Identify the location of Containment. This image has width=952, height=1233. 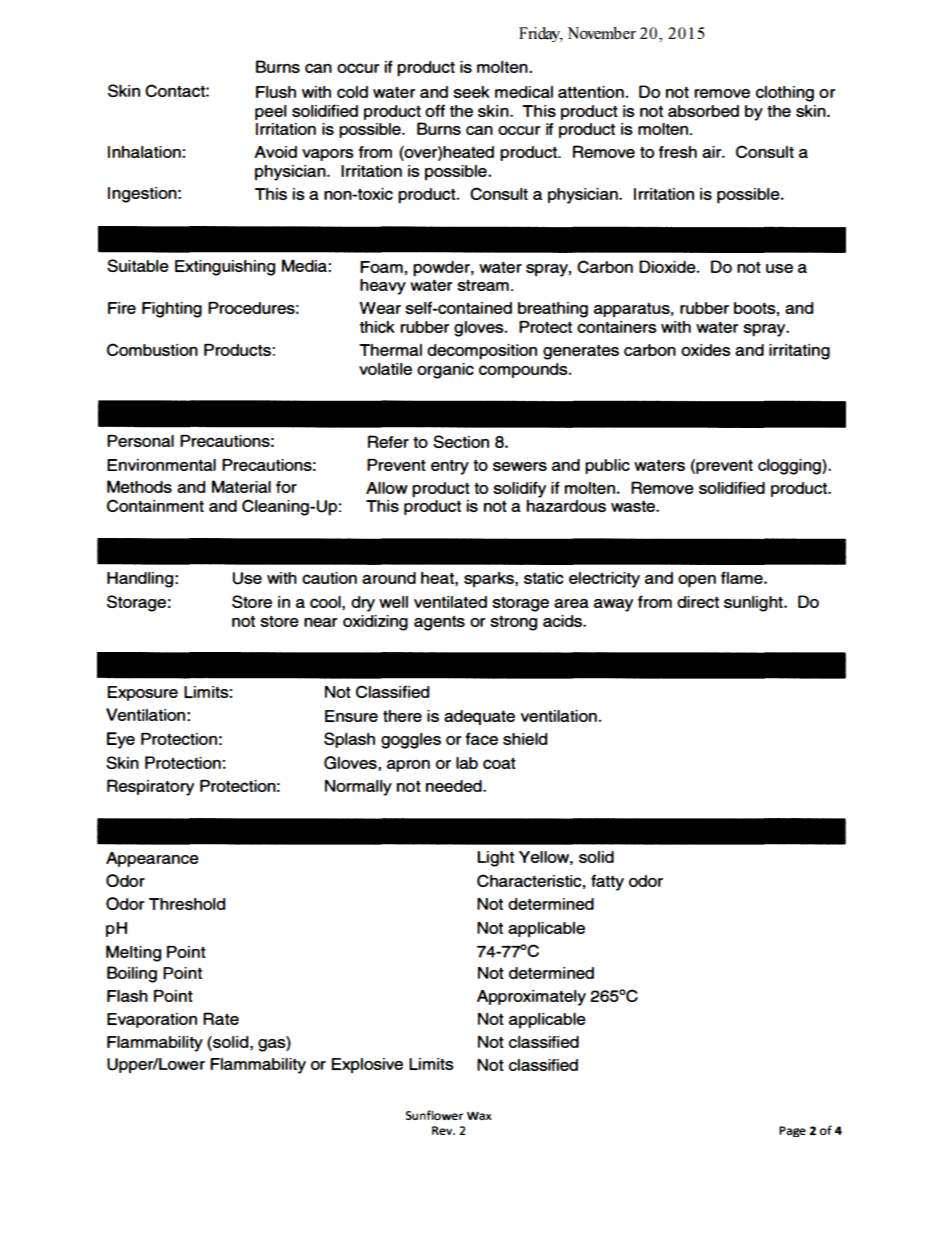
(155, 505).
